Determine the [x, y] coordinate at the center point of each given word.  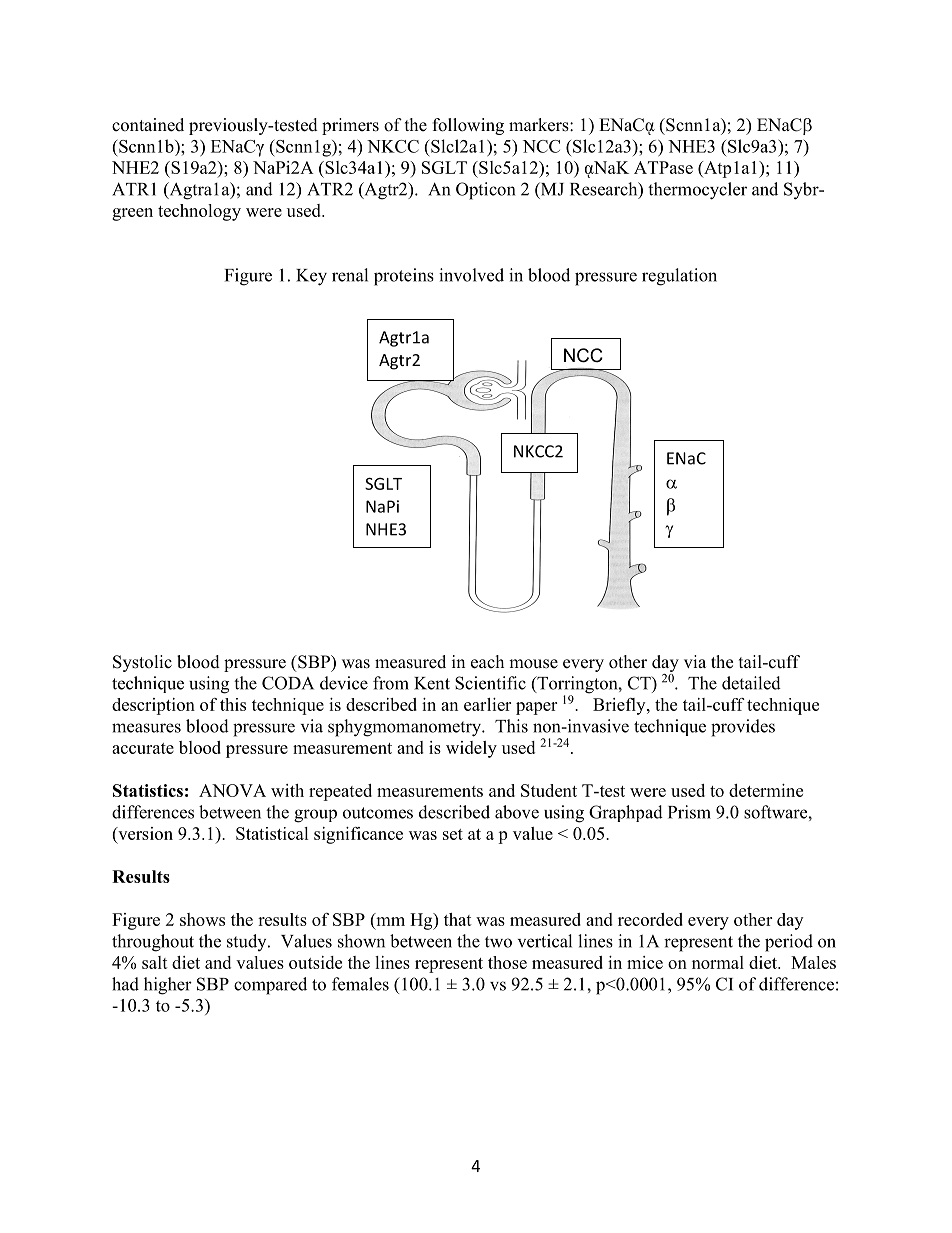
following [468, 126]
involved [471, 275]
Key [311, 277]
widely [471, 749]
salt [155, 962]
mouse [533, 664]
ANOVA [232, 790]
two [498, 942]
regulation [679, 277]
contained [148, 125]
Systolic [142, 663]
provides [743, 728]
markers [540, 125]
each [487, 662]
